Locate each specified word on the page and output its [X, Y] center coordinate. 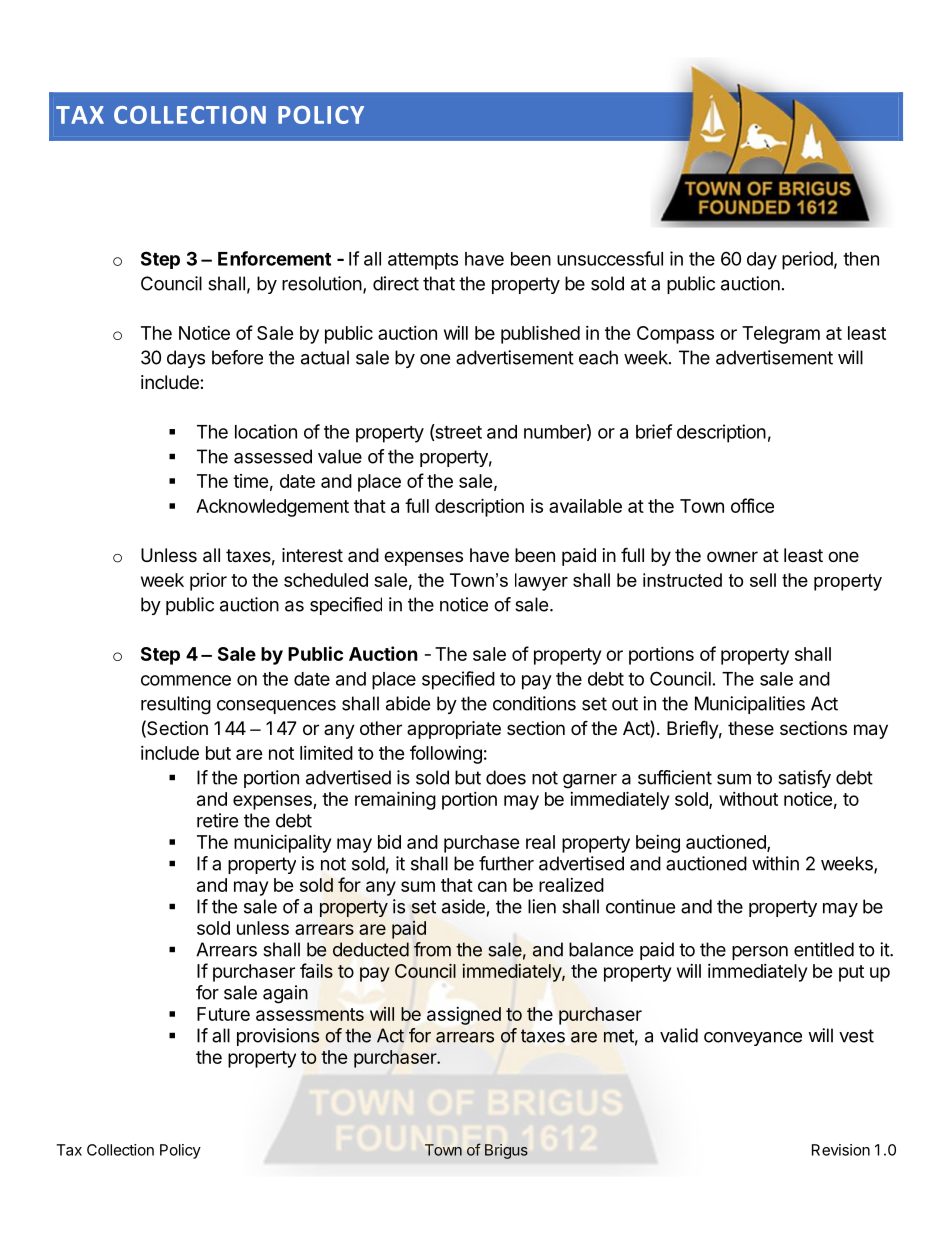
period [807, 260]
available [585, 506]
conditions [534, 703]
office [752, 505]
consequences [276, 707]
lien [542, 906]
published [540, 334]
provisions [278, 1037]
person [760, 953]
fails [316, 970]
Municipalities [750, 705]
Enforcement [274, 258]
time [251, 481]
